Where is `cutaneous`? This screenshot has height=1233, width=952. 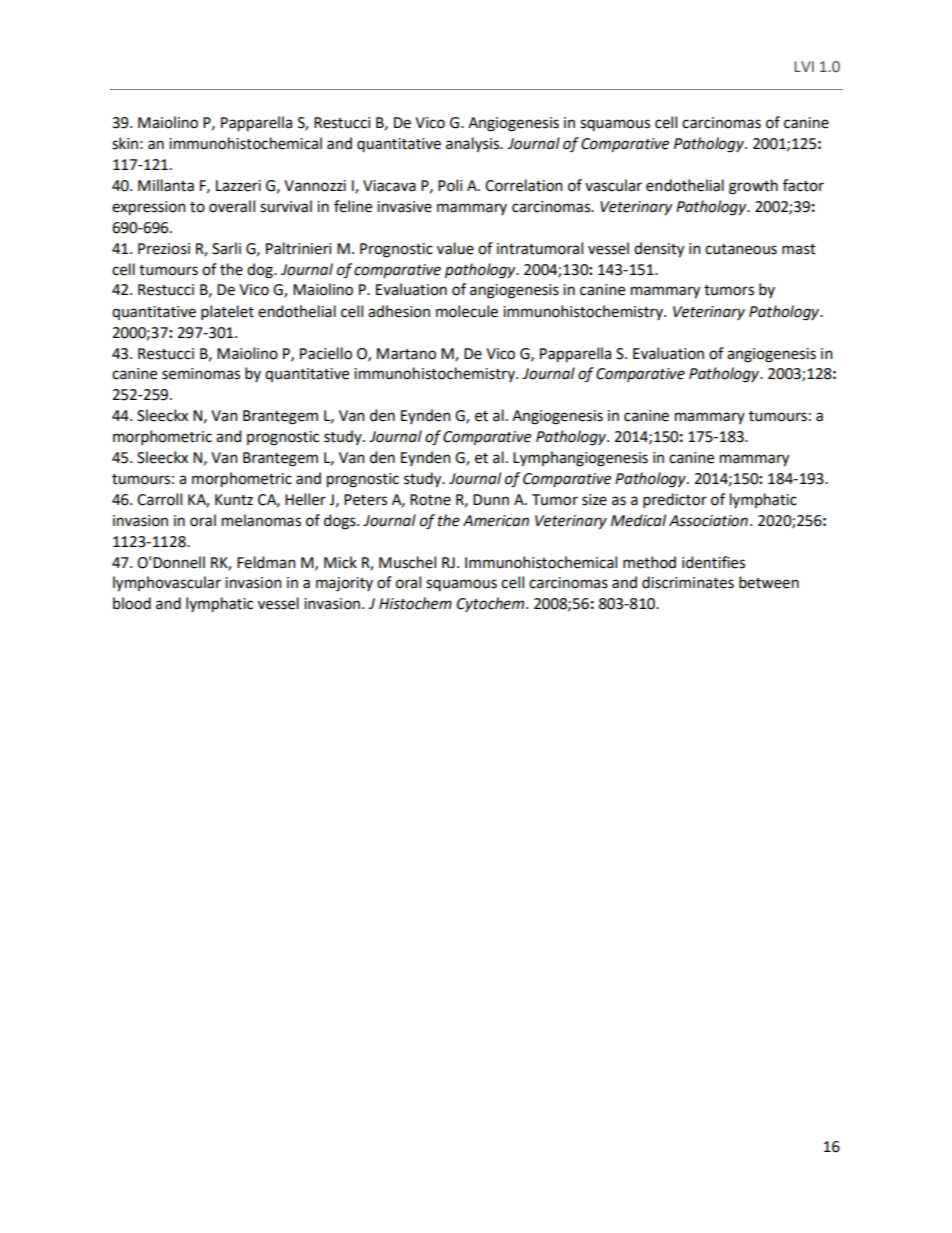 cutaneous is located at coordinates (741, 249).
